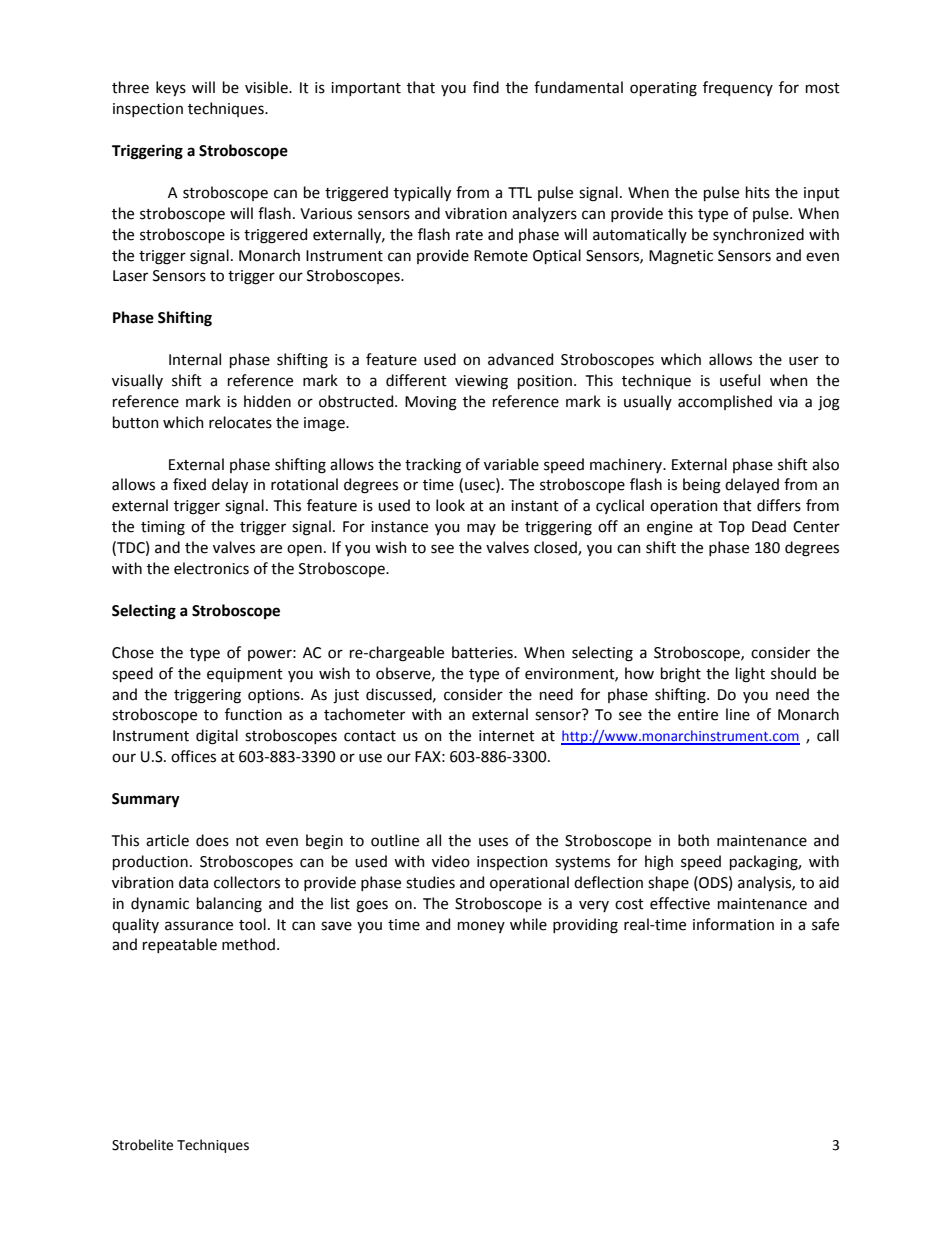  What do you see at coordinates (738, 88) in the screenshot?
I see `frequency` at bounding box center [738, 88].
